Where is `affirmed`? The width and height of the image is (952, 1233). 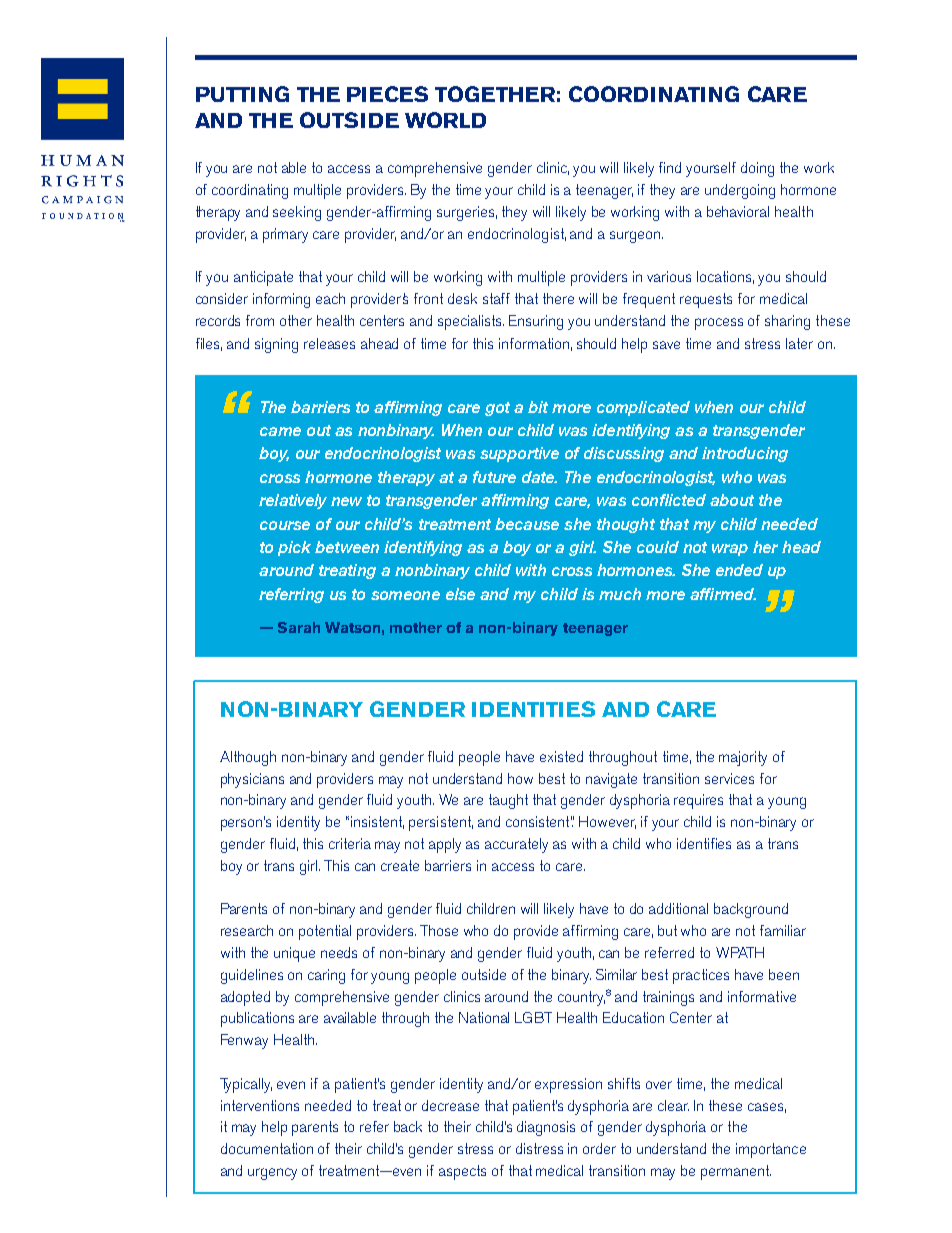
affirmed is located at coordinates (723, 594).
